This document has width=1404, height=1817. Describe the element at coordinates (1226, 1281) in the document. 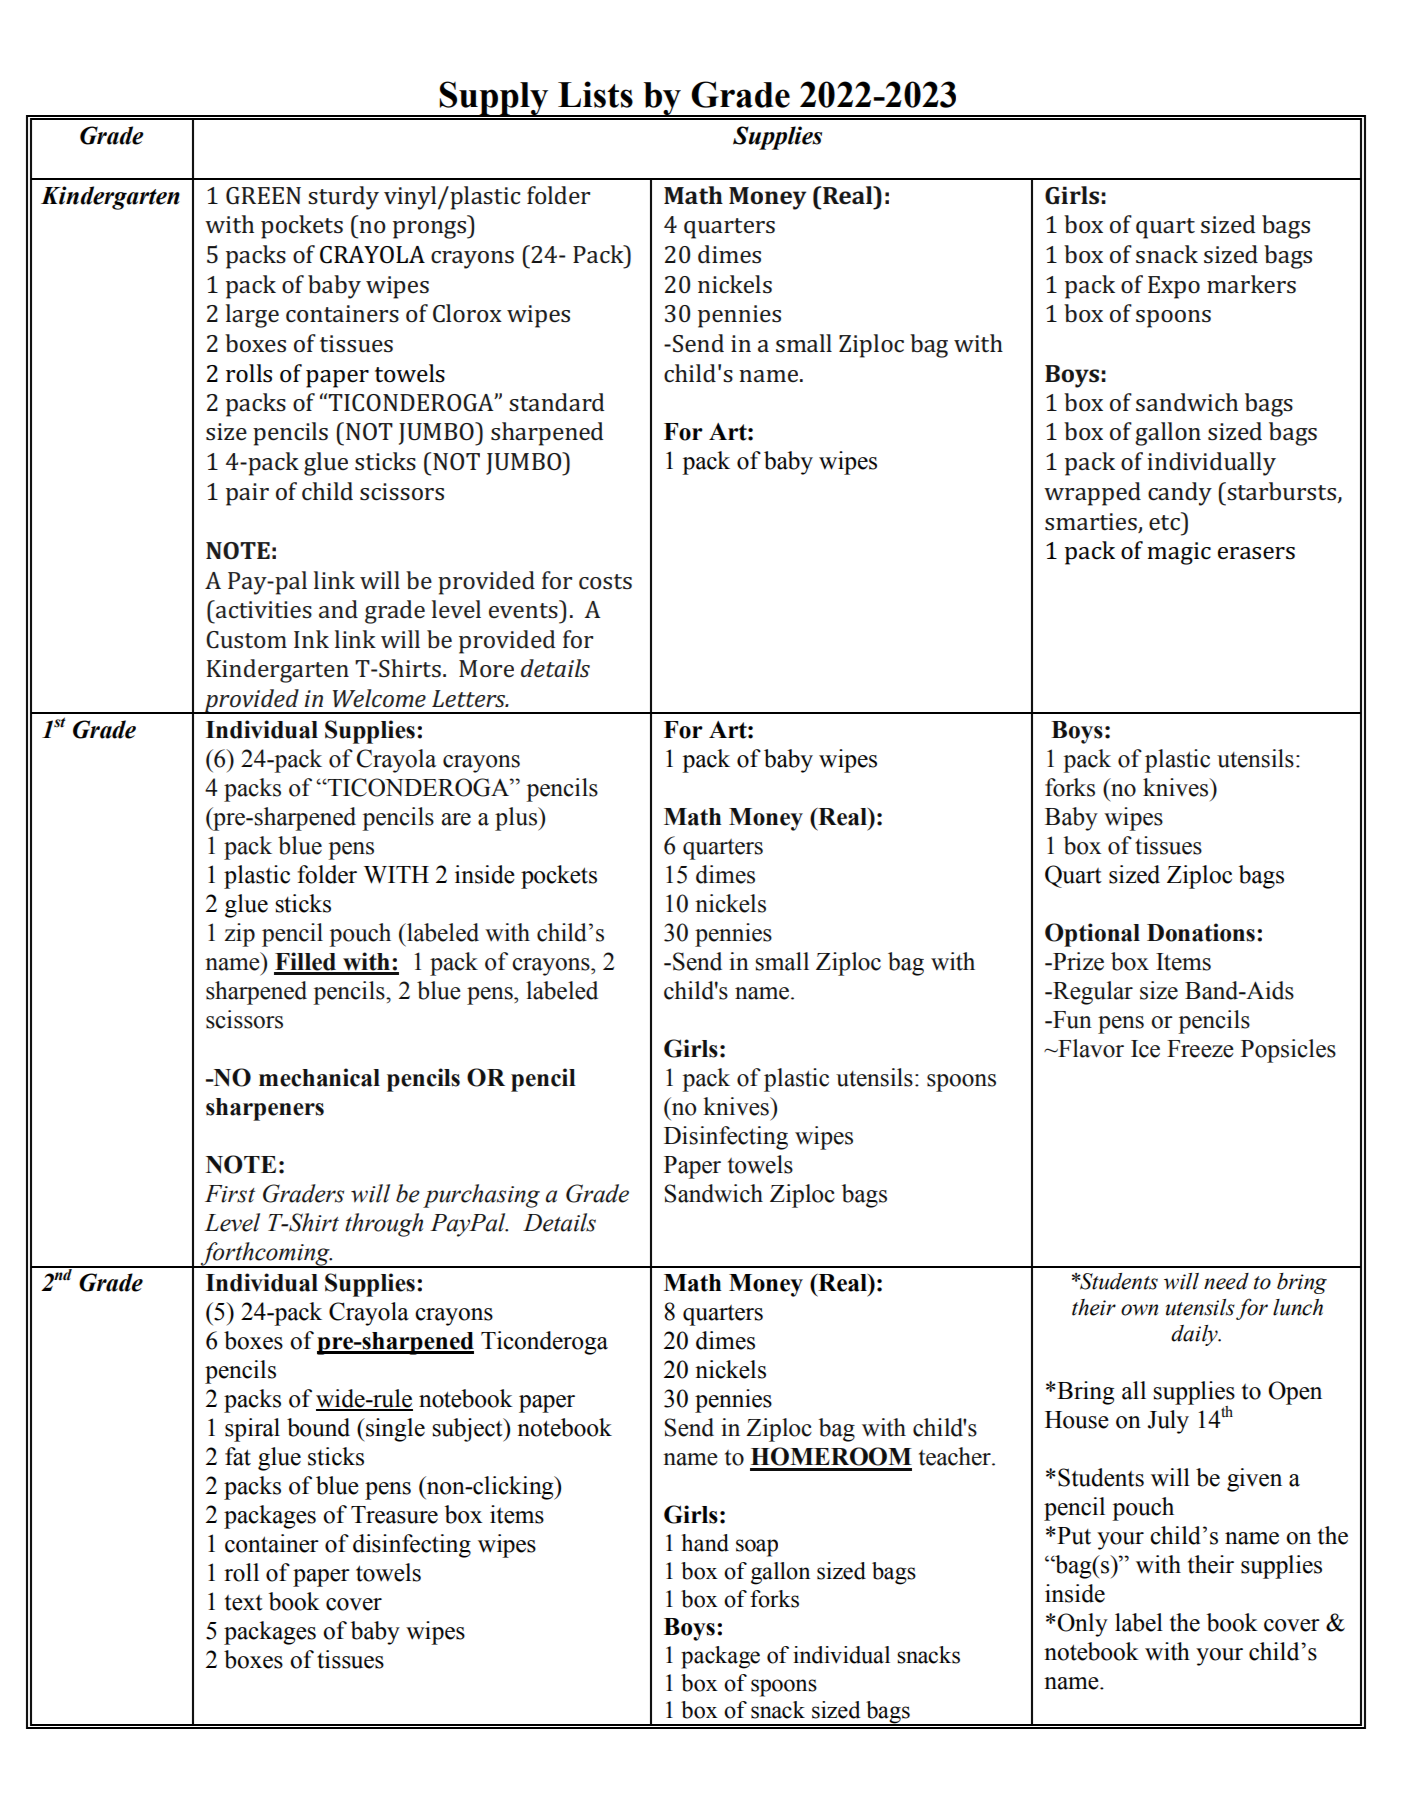

I see `need` at that location.
